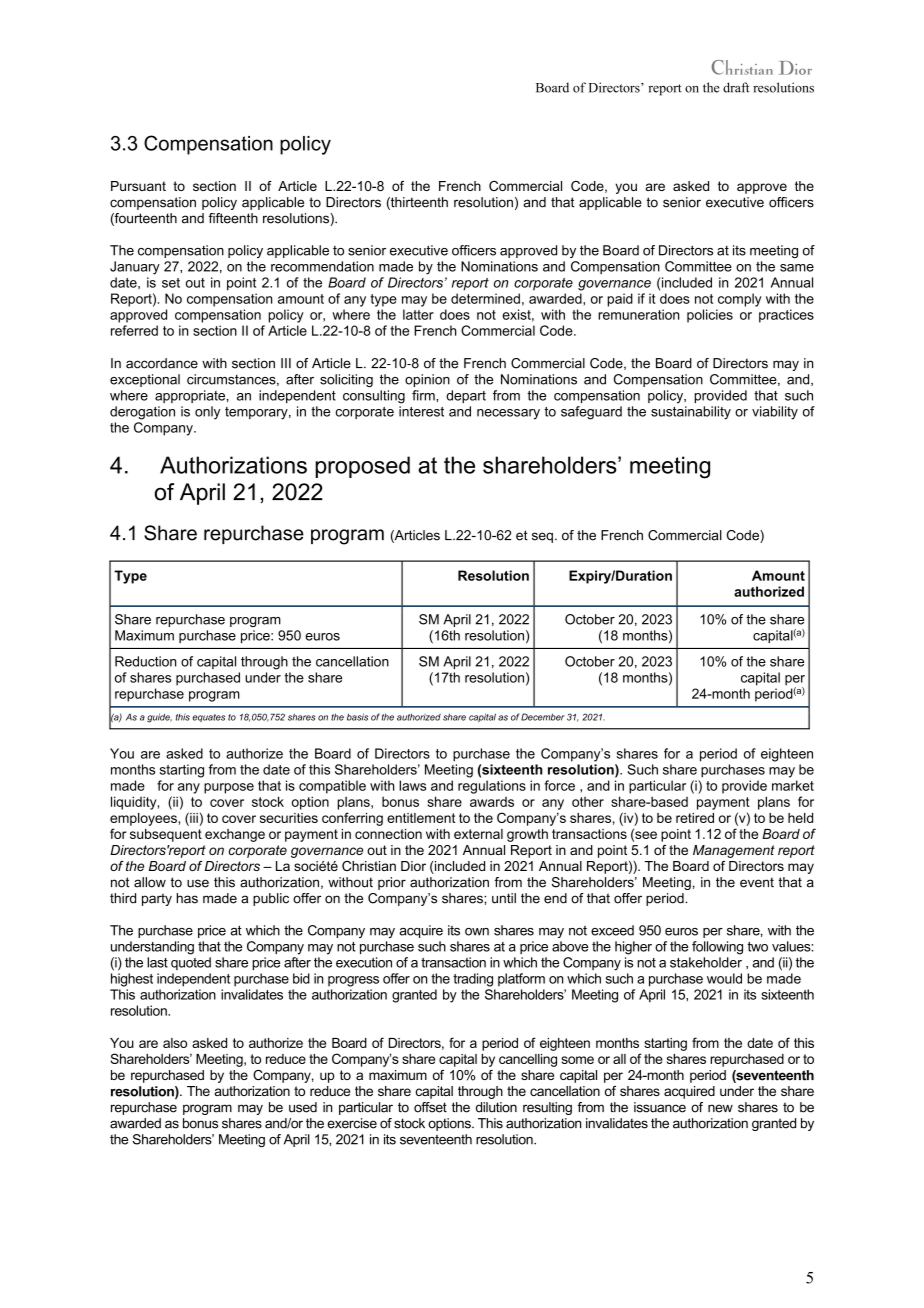  Describe the element at coordinates (235, 835) in the screenshot. I see `exchange` at that location.
